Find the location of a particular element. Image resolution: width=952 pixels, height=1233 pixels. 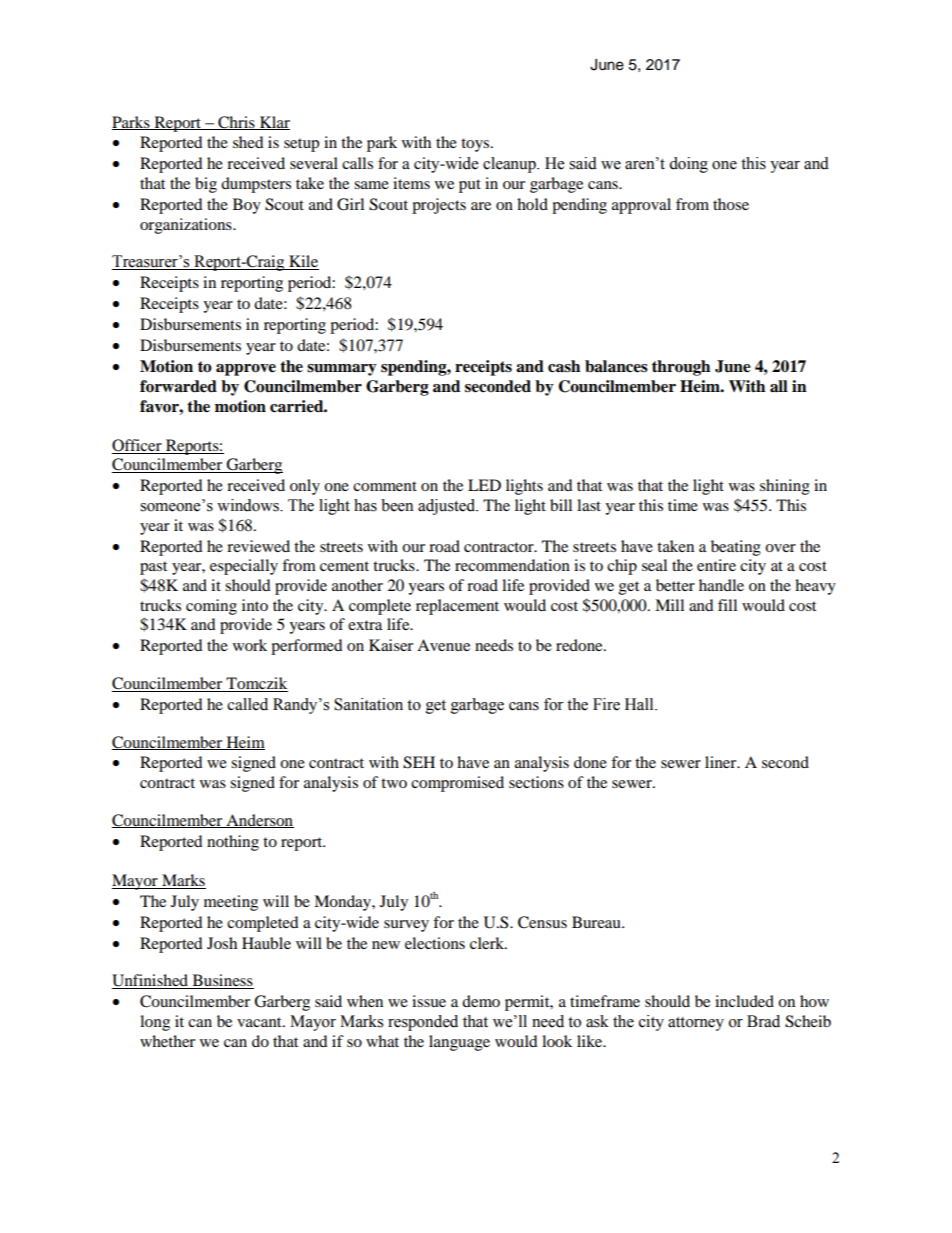

Chris is located at coordinates (236, 123).
